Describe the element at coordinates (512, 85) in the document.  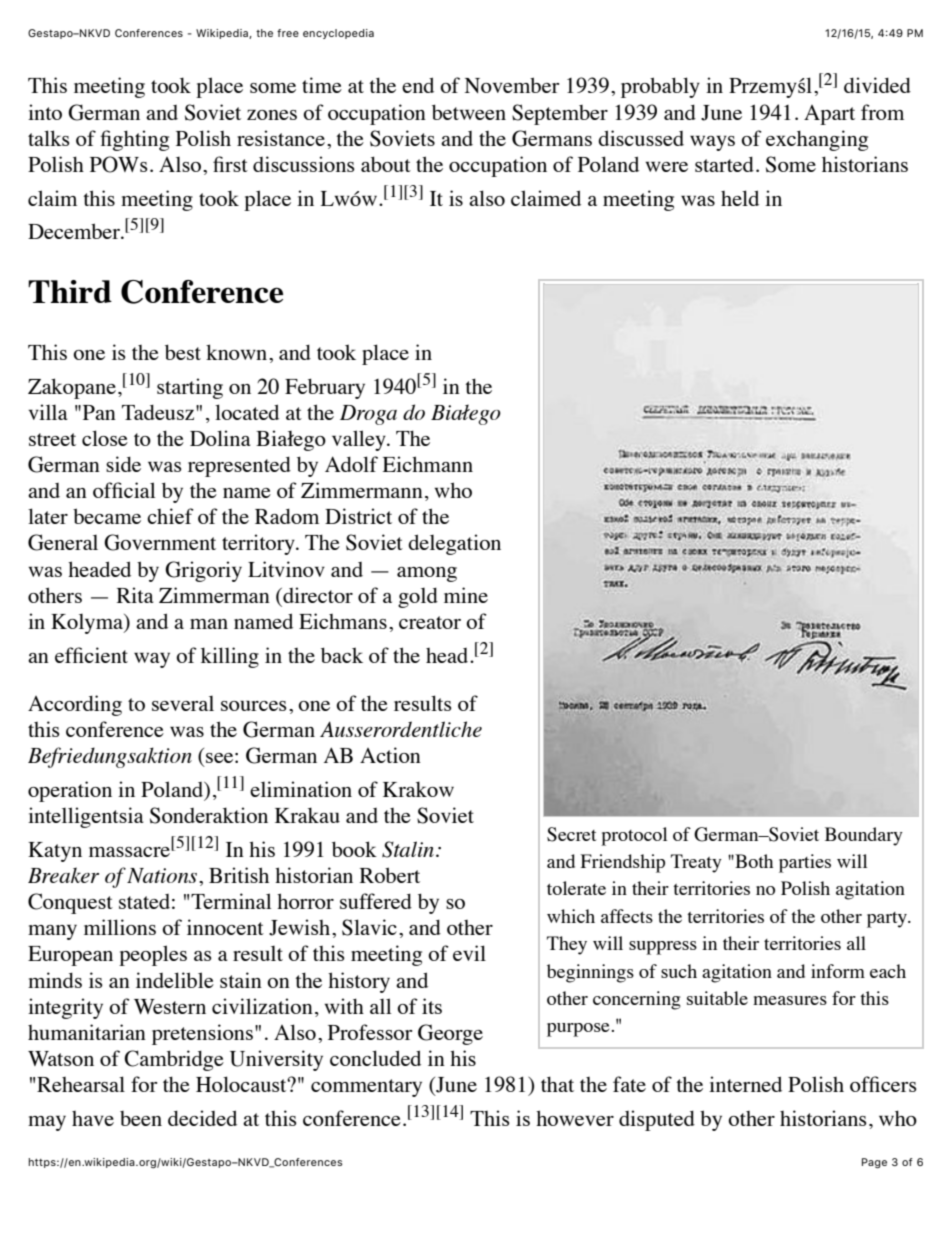
I see `November` at that location.
